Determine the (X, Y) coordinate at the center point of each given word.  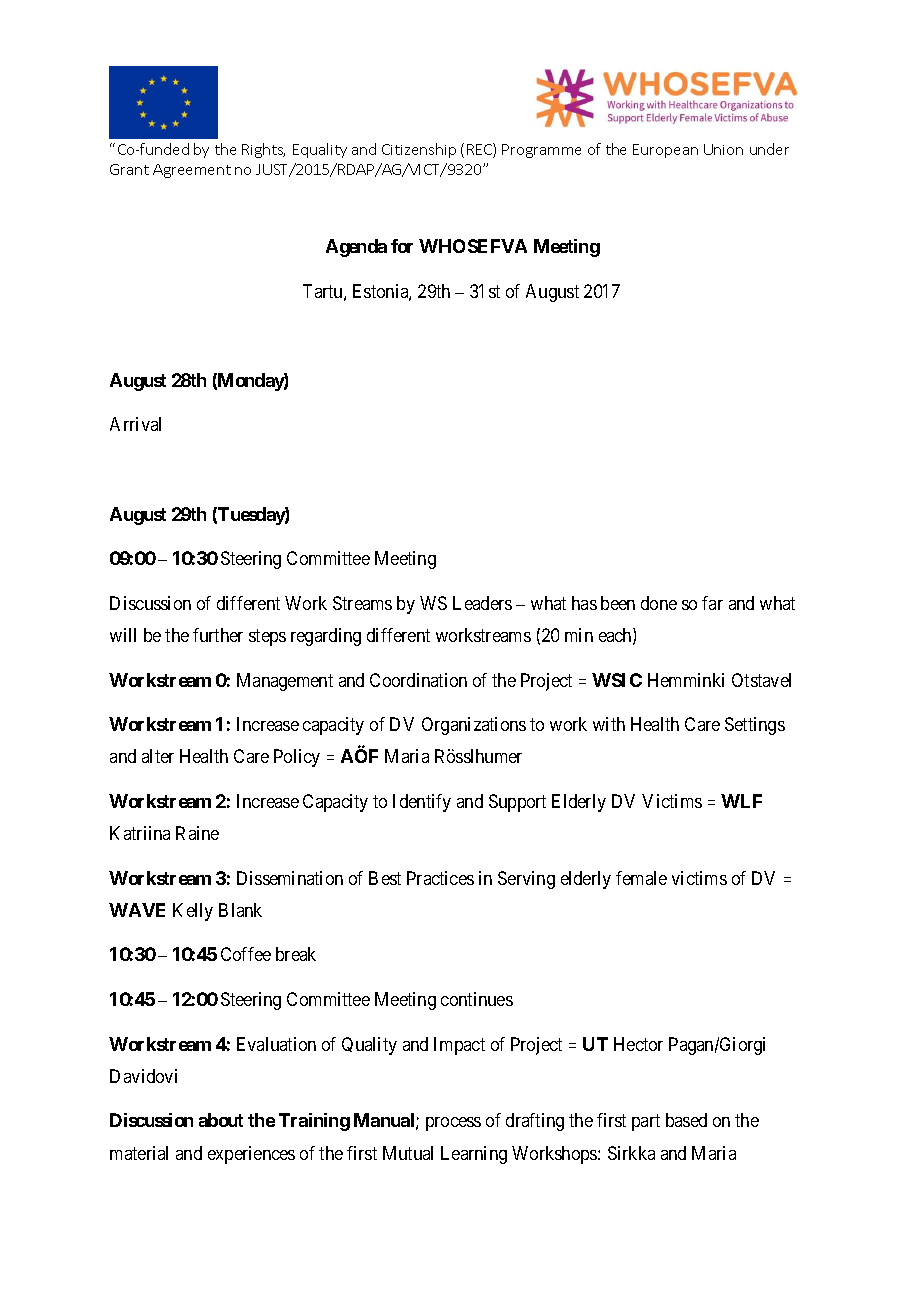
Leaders (482, 603)
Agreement (192, 171)
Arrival (135, 424)
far (712, 603)
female (641, 878)
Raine (197, 833)
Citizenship (419, 150)
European (665, 151)
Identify (422, 803)
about (221, 1120)
